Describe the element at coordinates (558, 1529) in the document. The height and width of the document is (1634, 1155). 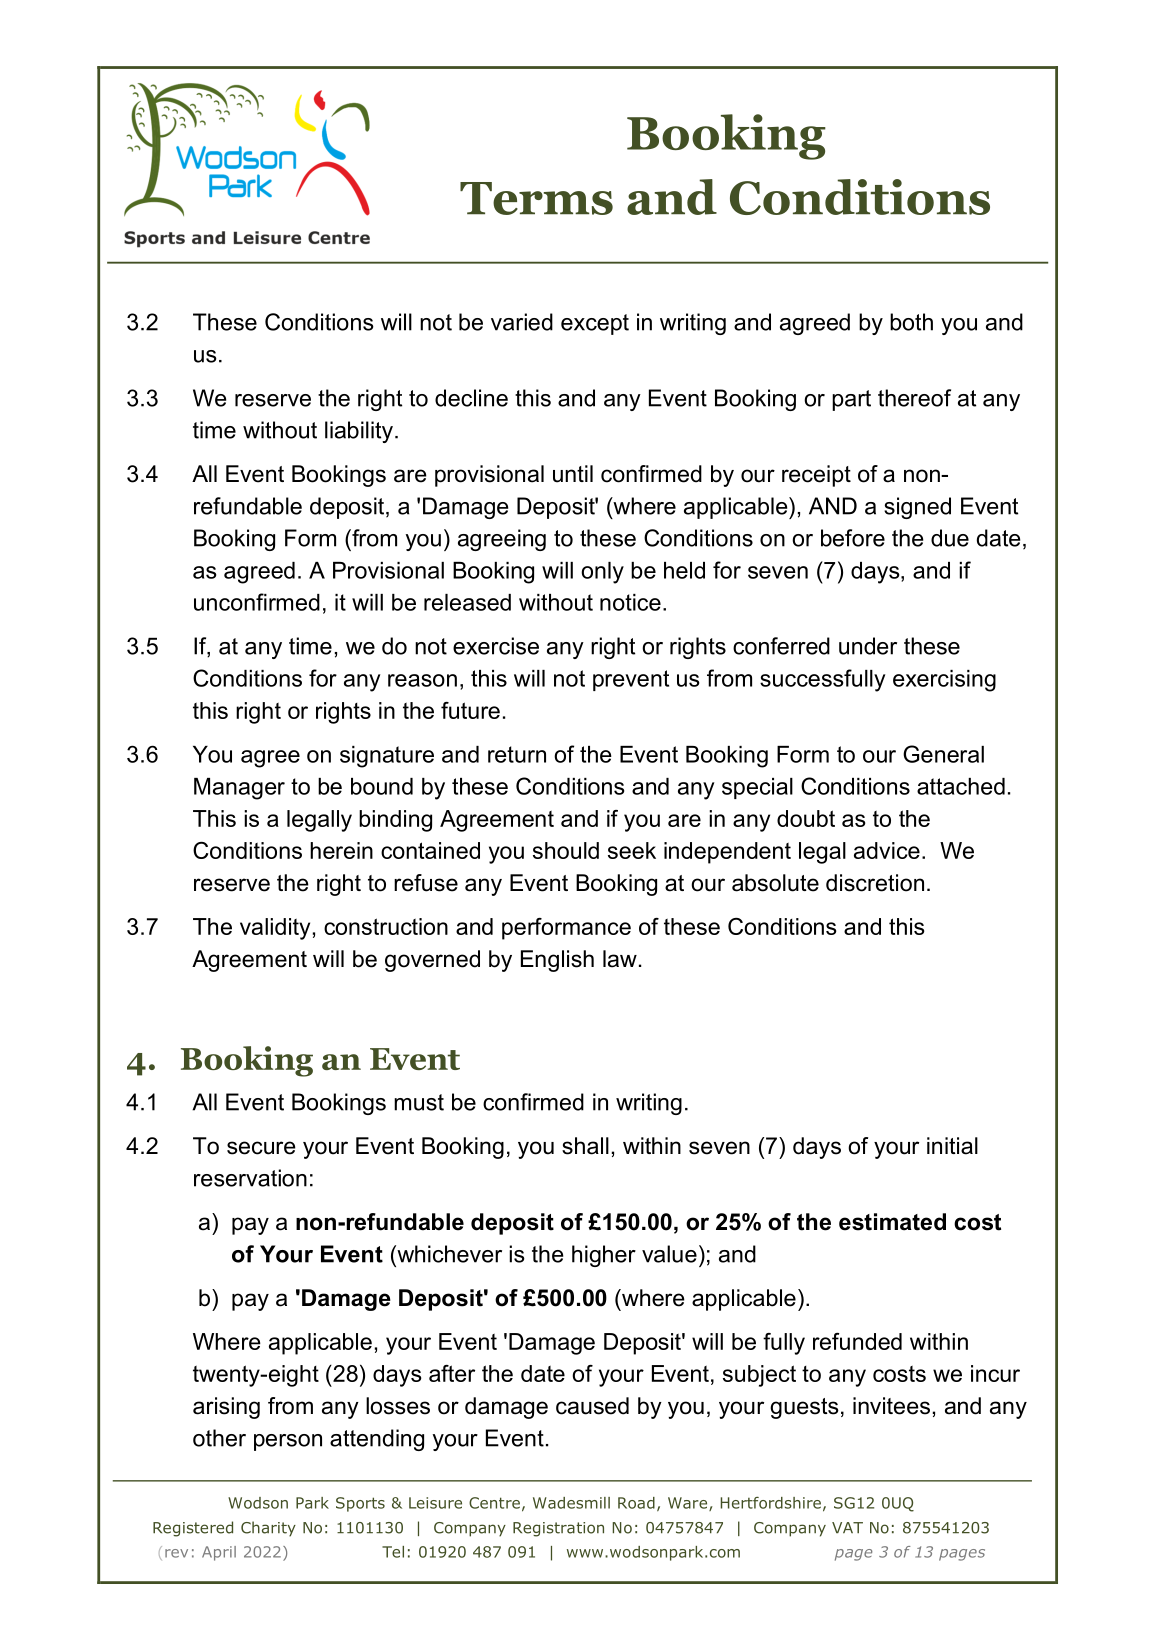
I see `Registration` at that location.
